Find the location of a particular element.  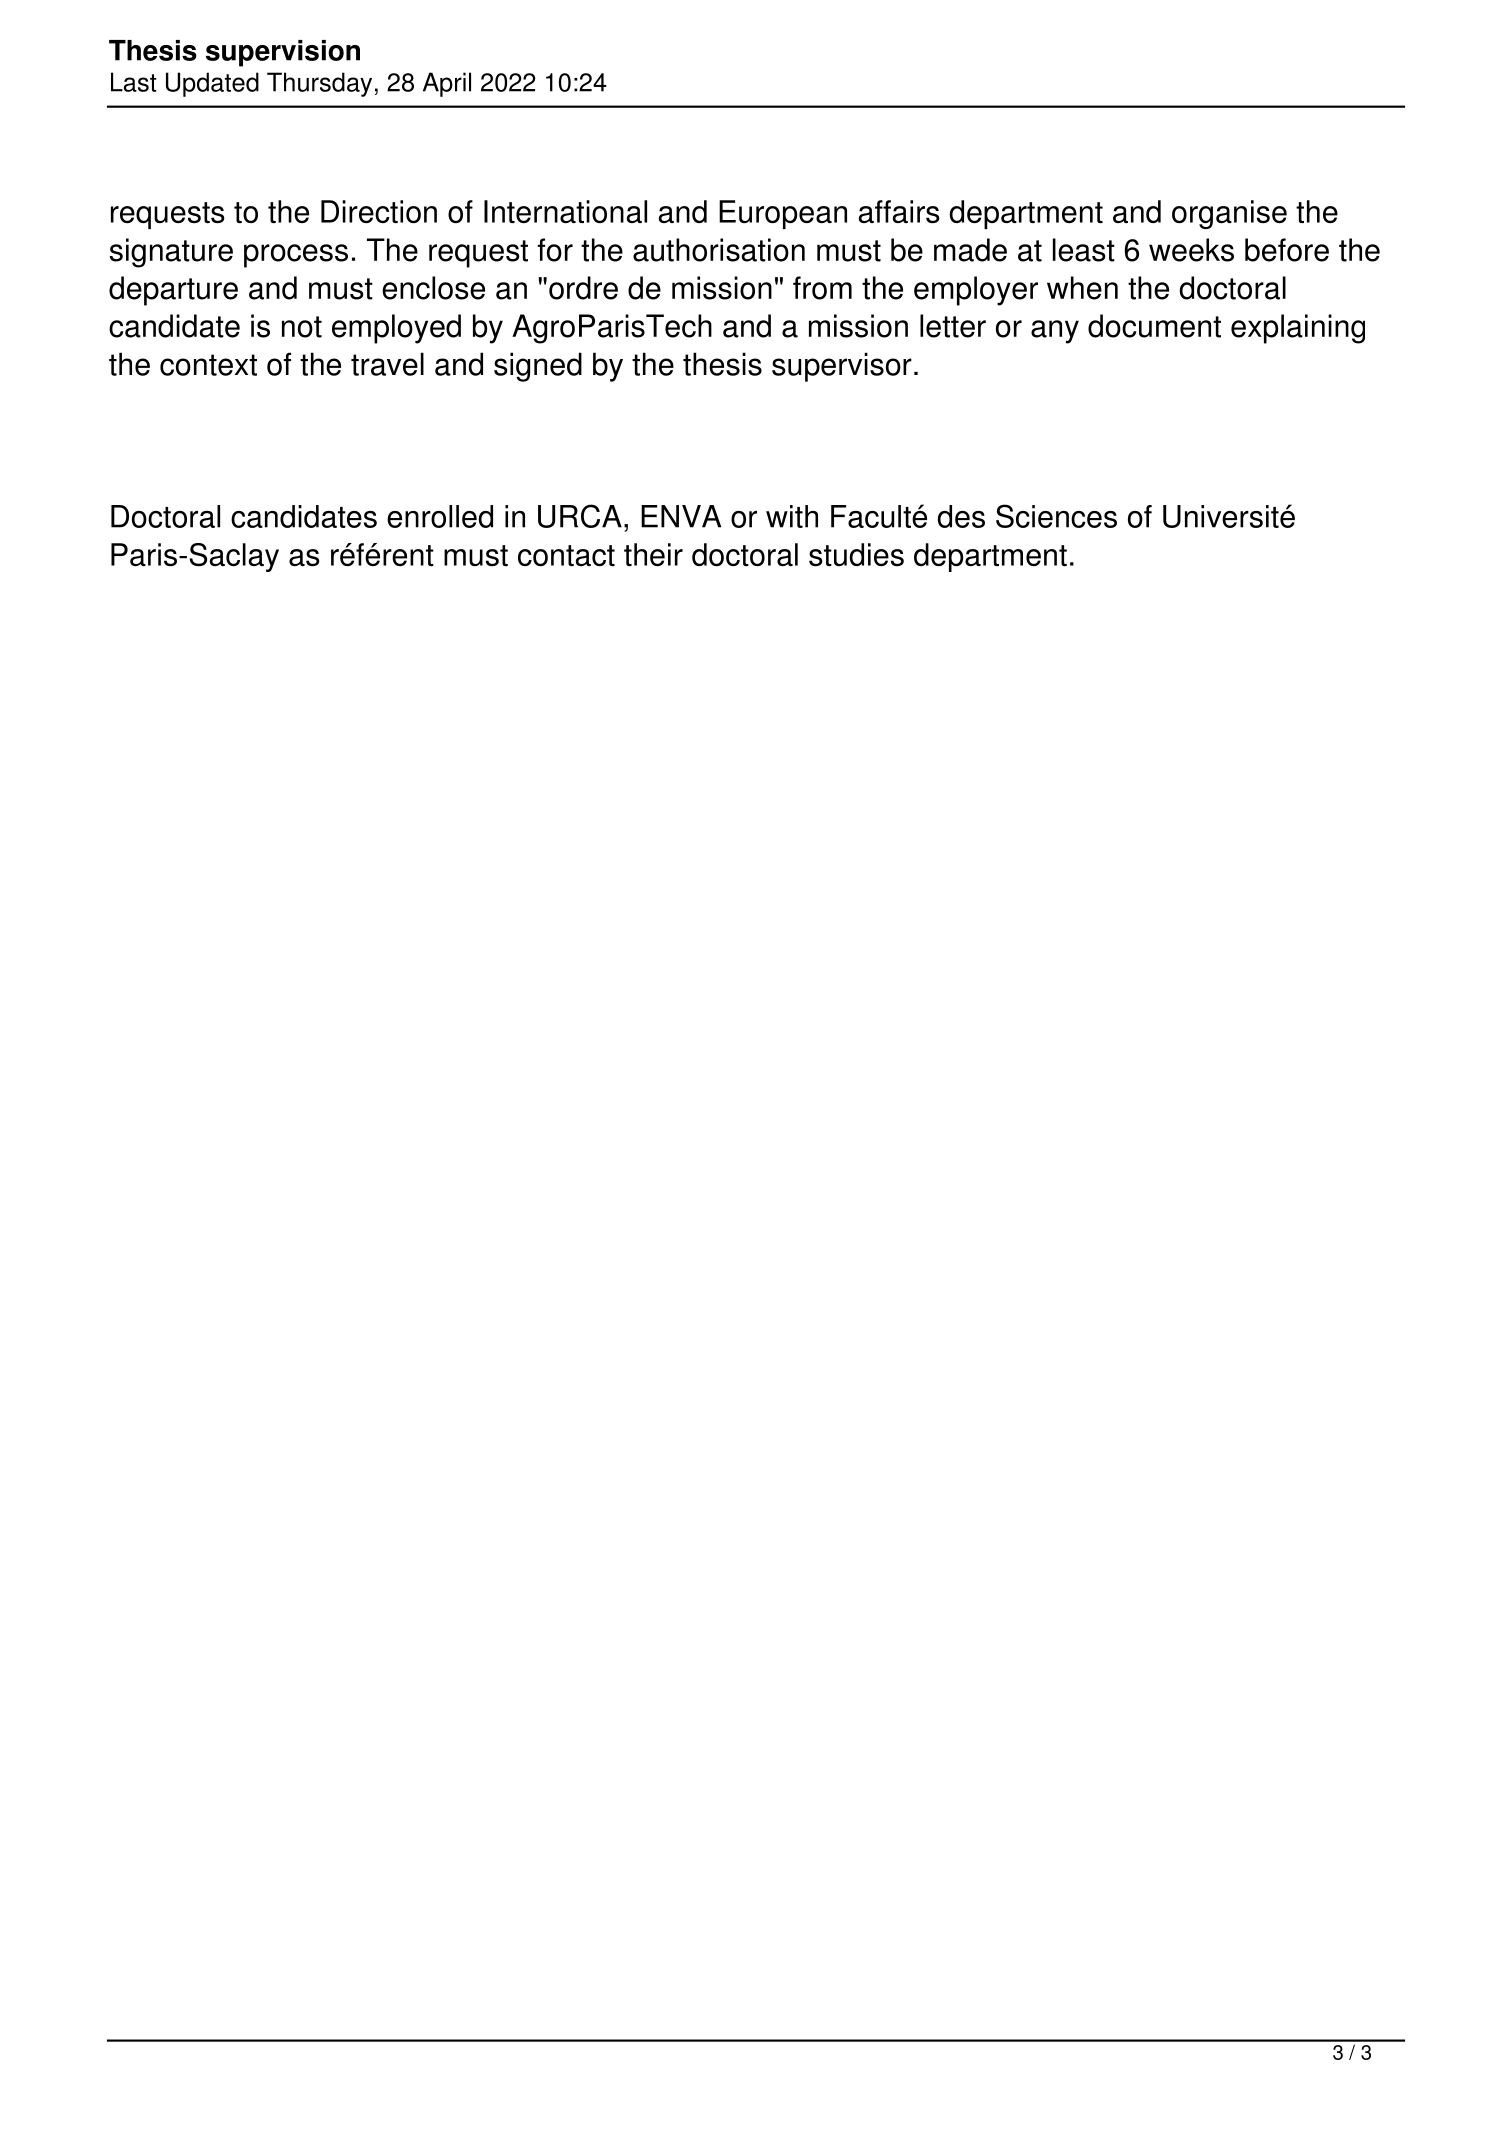

Sciences is located at coordinates (1056, 516).
